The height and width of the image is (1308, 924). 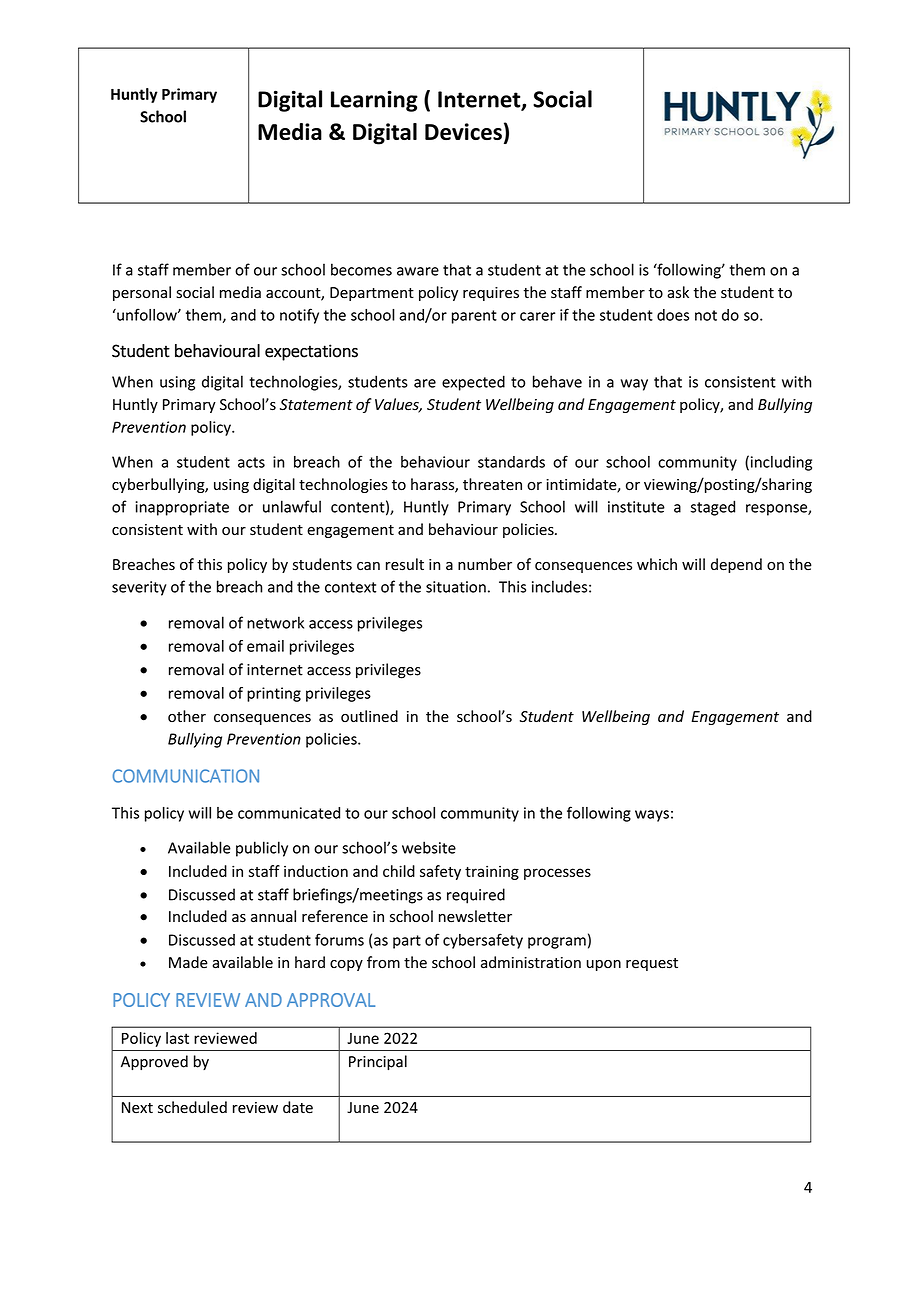 What do you see at coordinates (378, 1062) in the image?
I see `Principal` at bounding box center [378, 1062].
